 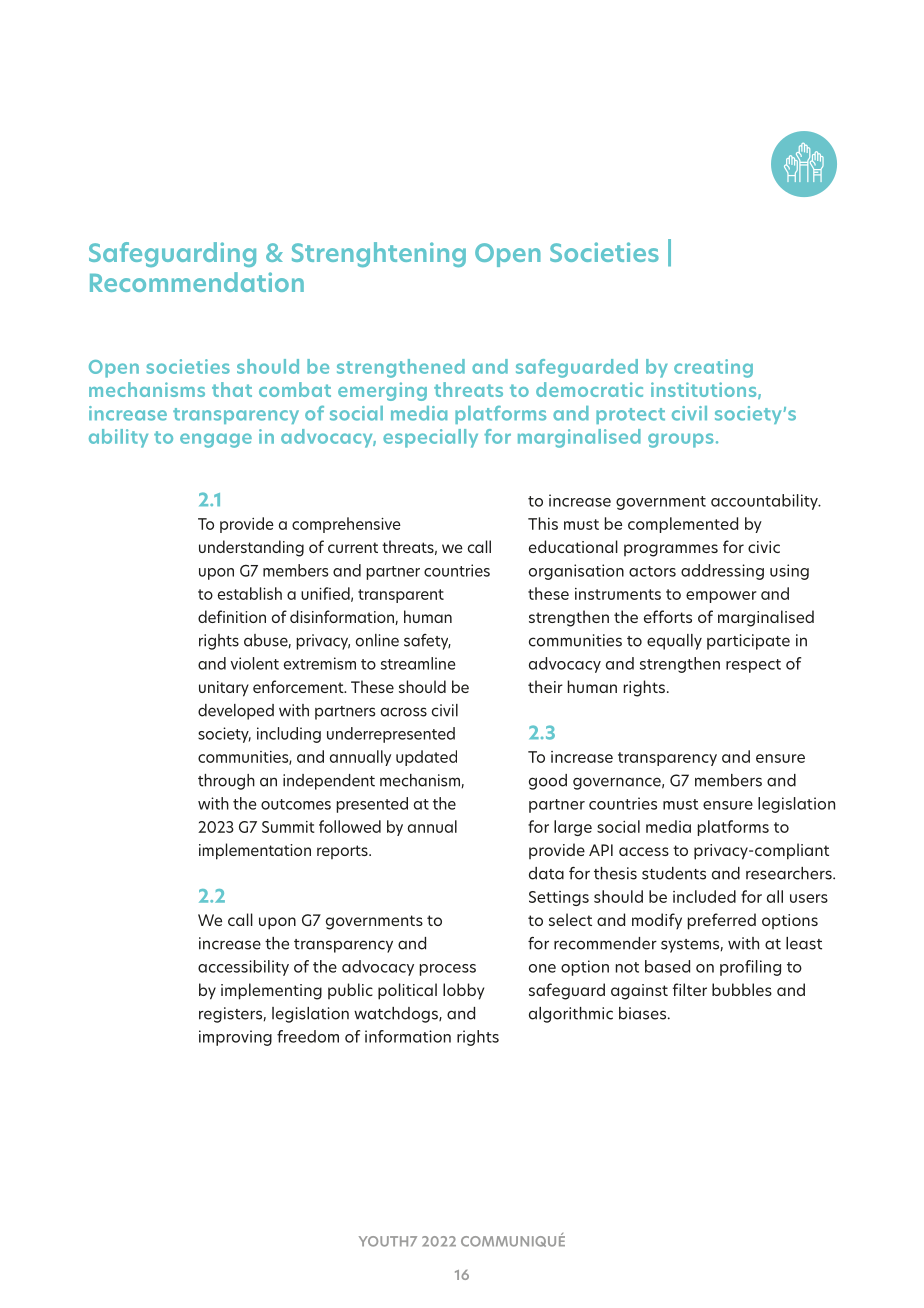 I want to click on violent, so click(x=255, y=663).
